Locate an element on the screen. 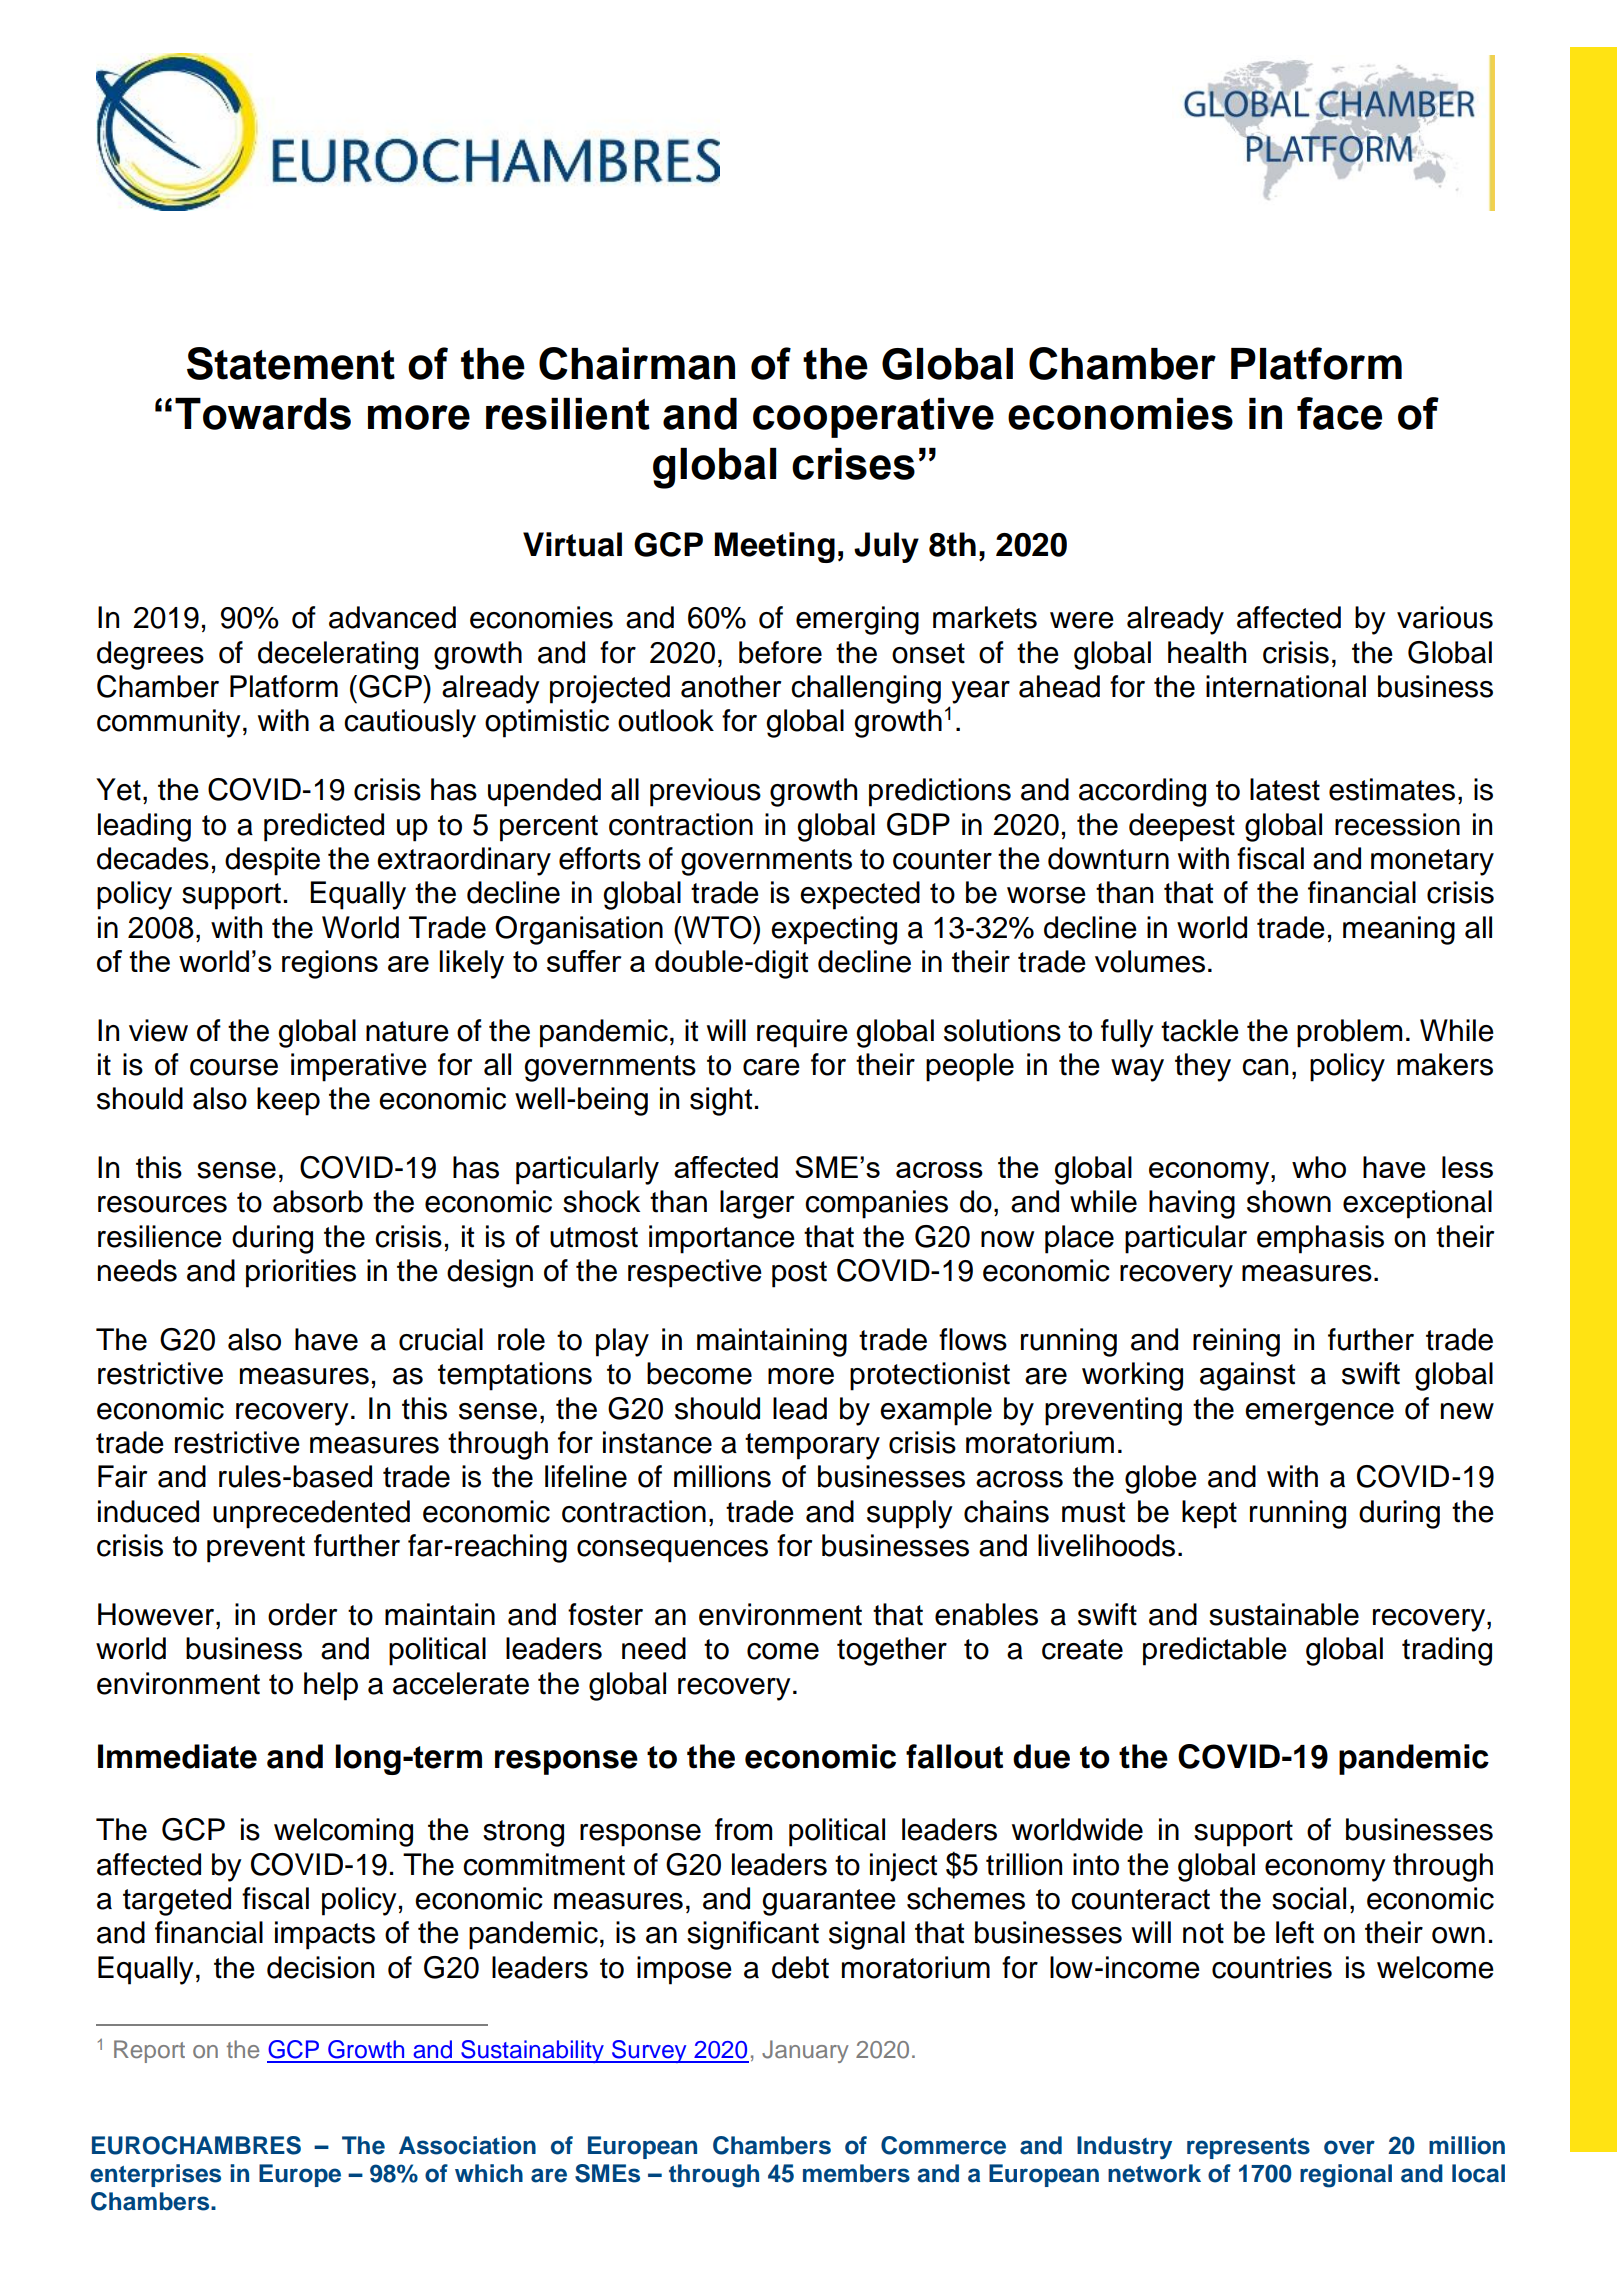 This screenshot has height=2287, width=1617. priorities is located at coordinates (301, 1273).
